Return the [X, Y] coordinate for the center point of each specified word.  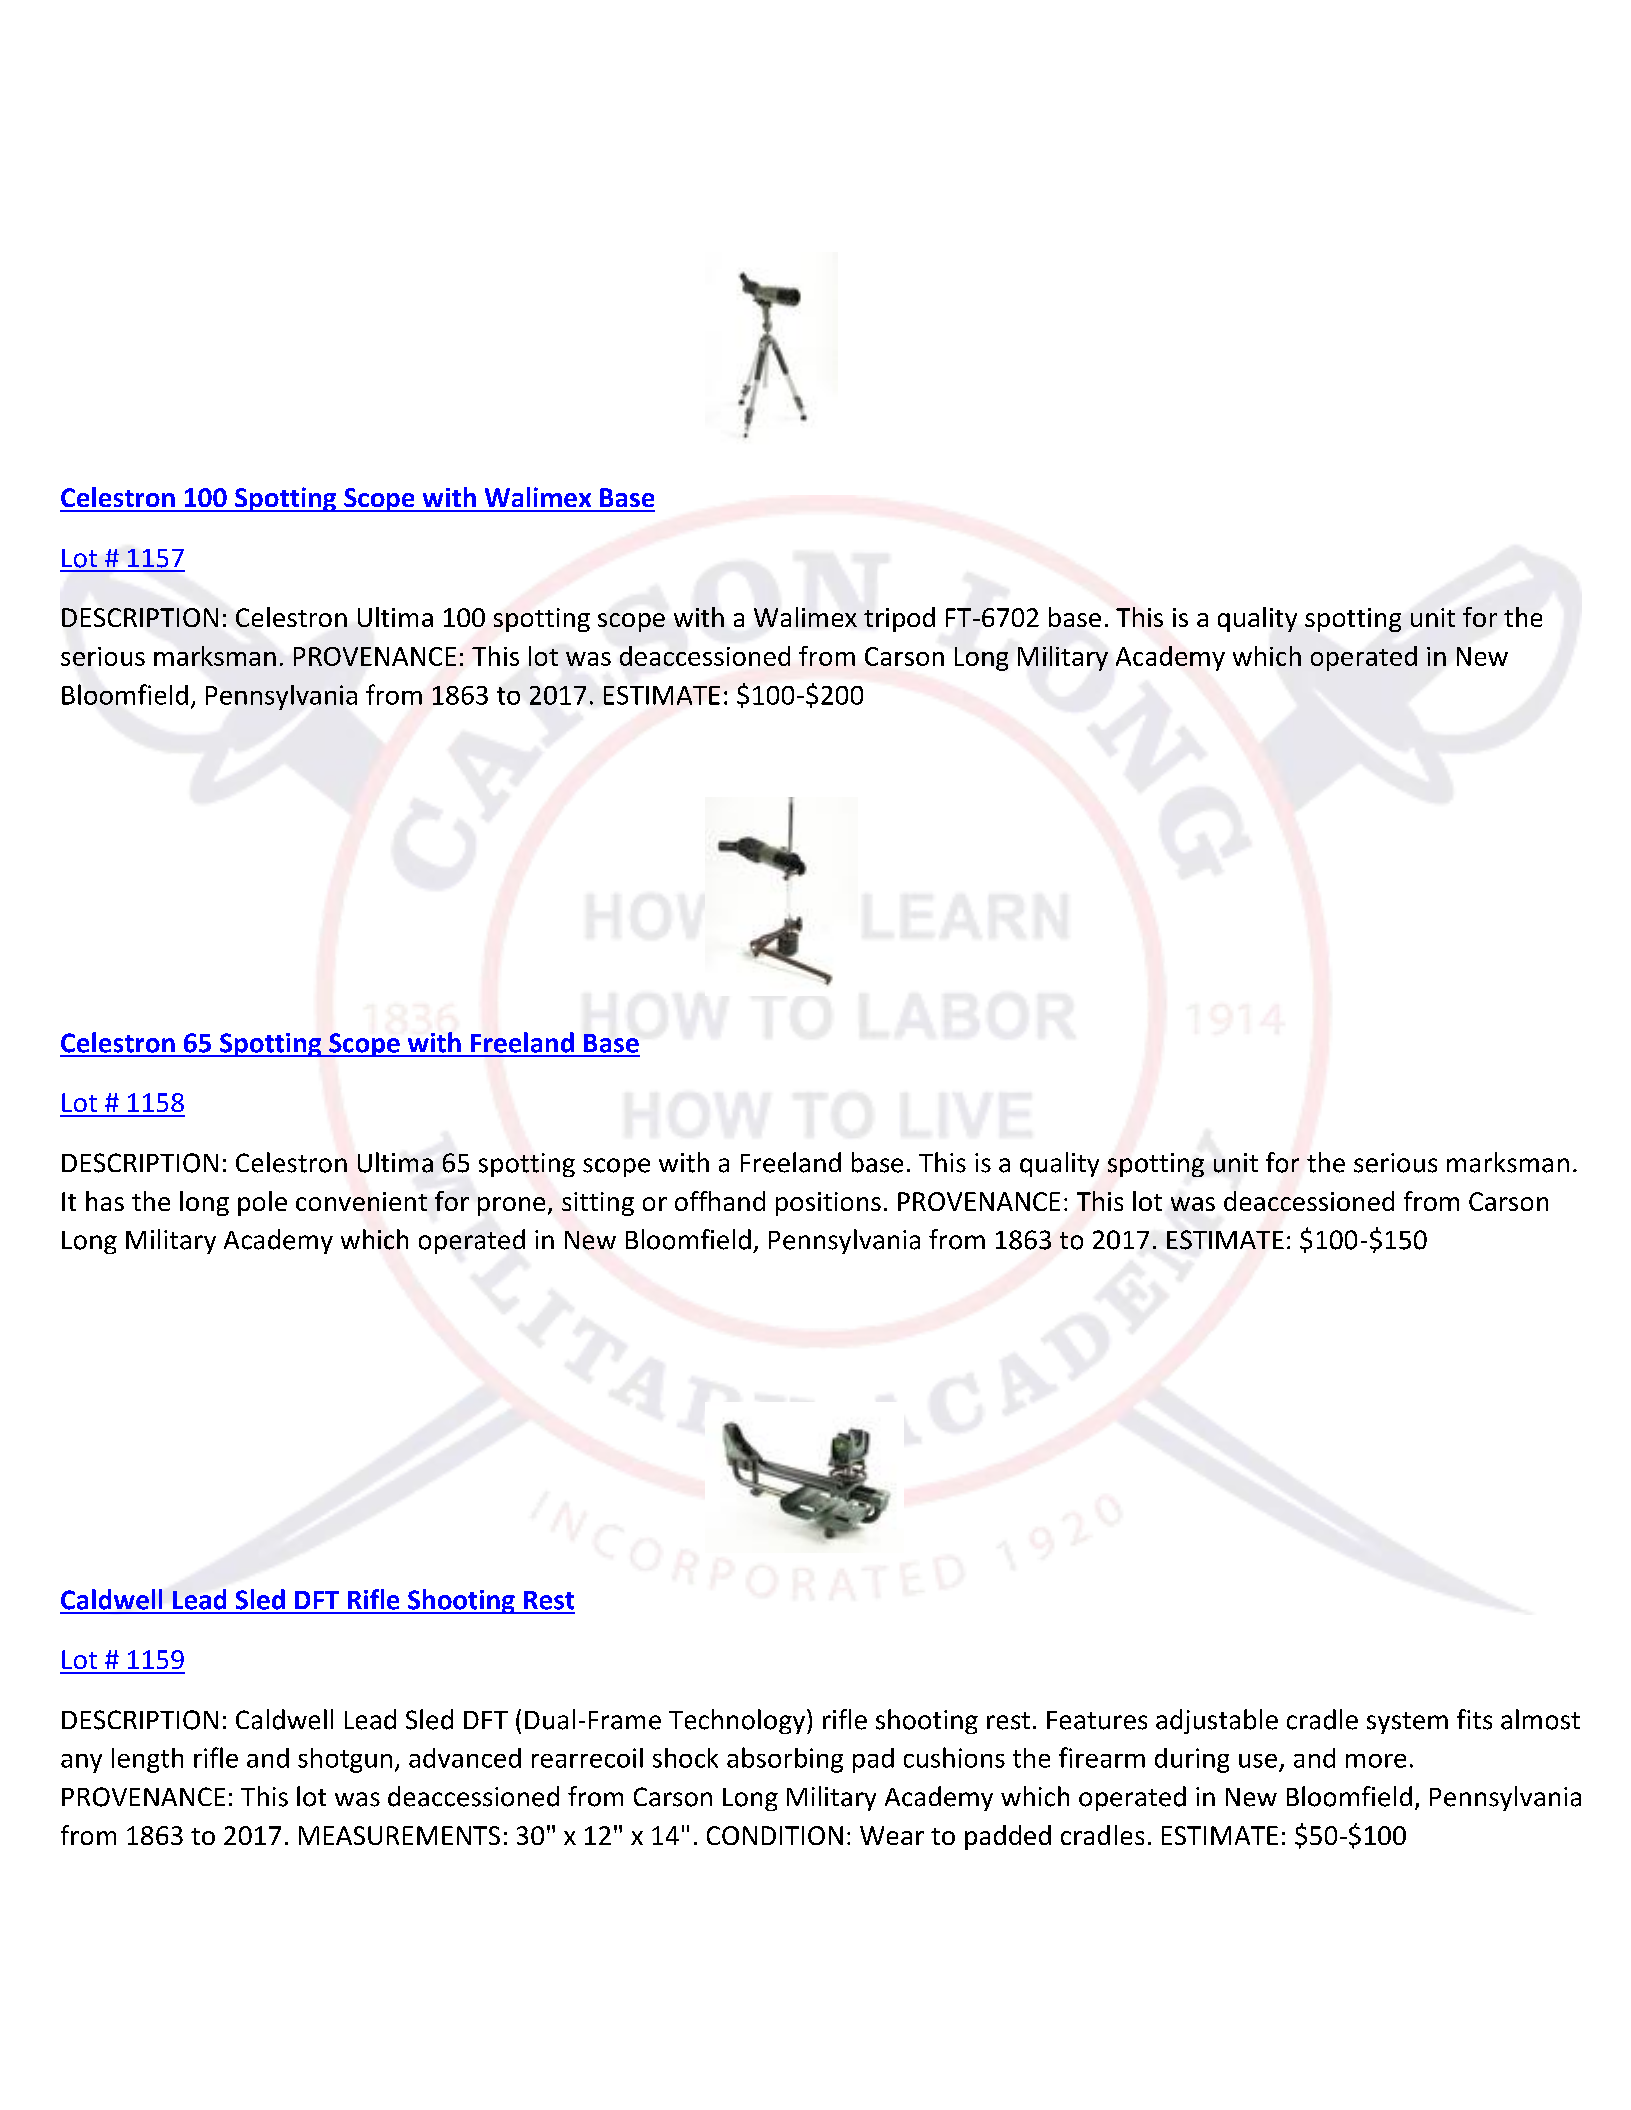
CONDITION [775, 1835]
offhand [720, 1201]
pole [262, 1203]
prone [511, 1206]
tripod [899, 619]
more [1376, 1761]
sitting [598, 1204]
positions [828, 1204]
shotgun [345, 1760]
